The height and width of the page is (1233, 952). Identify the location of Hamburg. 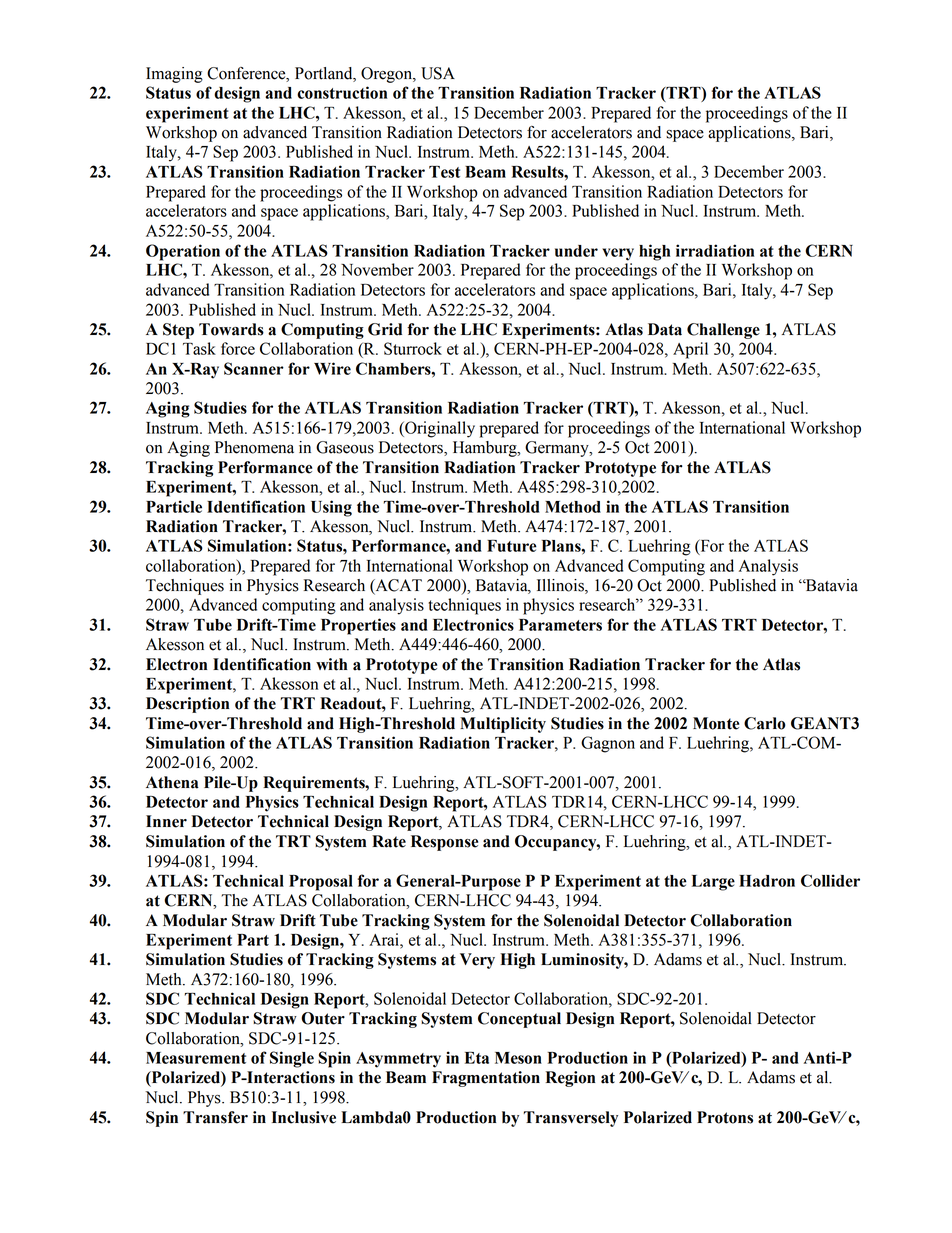
(486, 449).
